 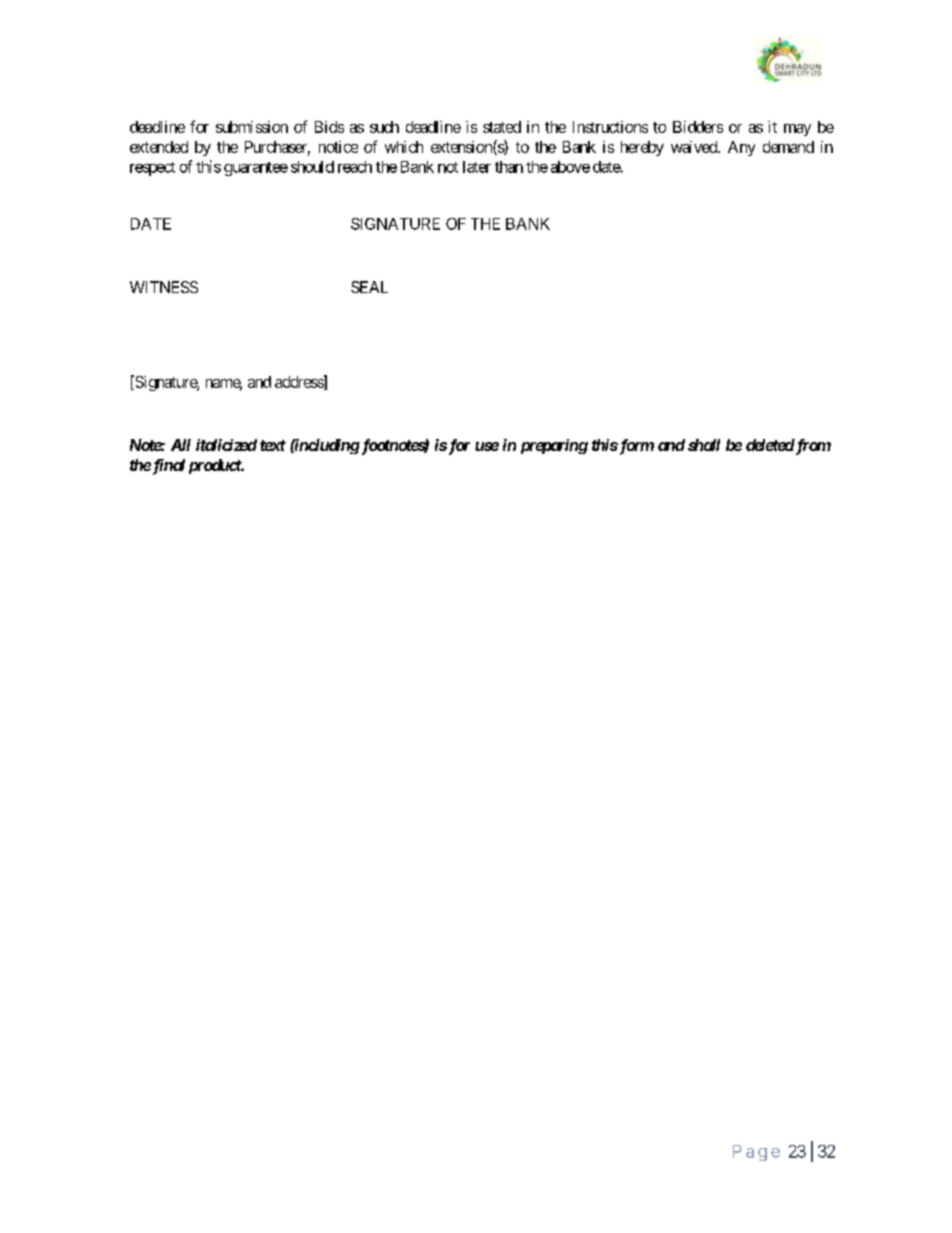 What do you see at coordinates (273, 445) in the page?
I see `text` at bounding box center [273, 445].
